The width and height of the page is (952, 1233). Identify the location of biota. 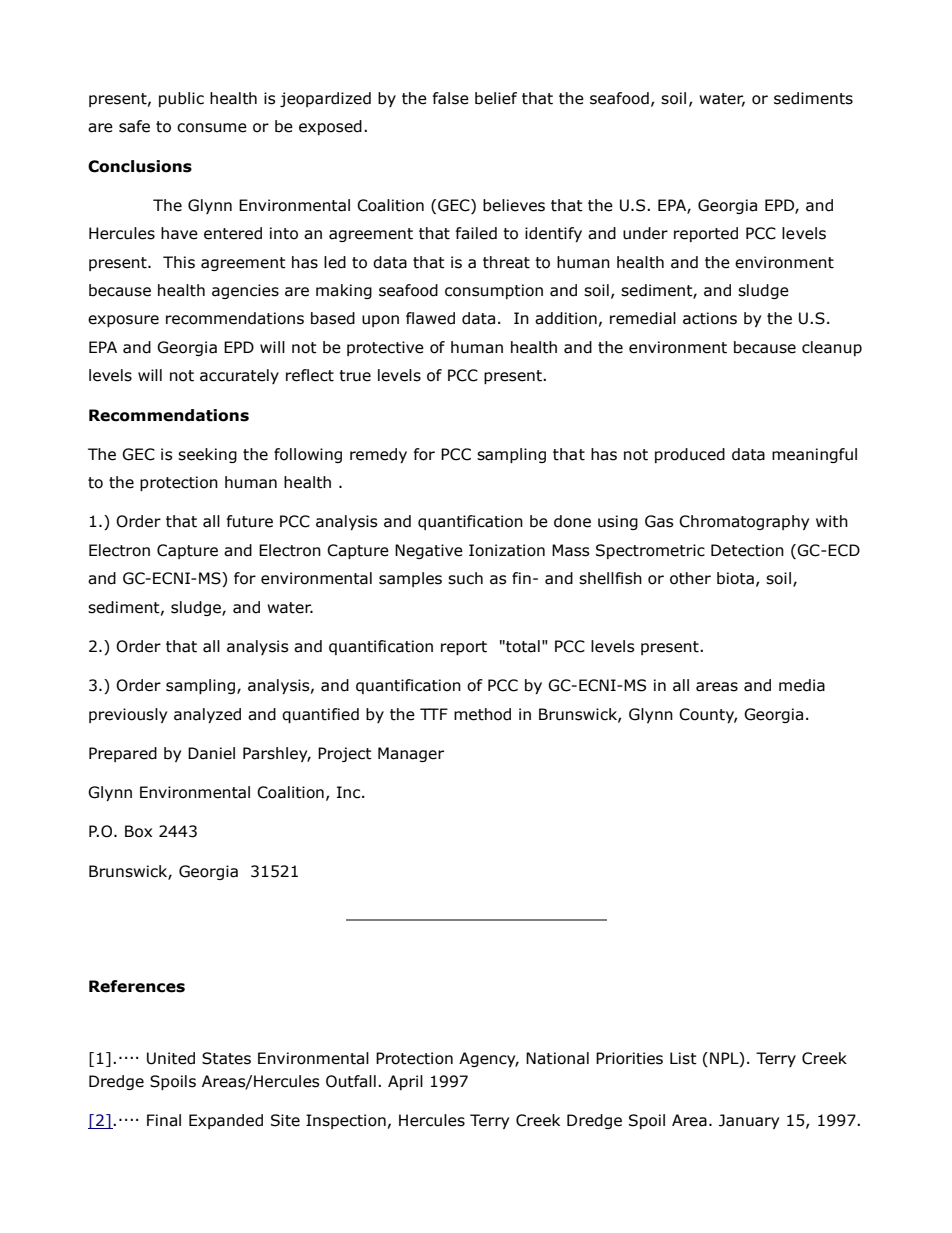
(735, 578).
